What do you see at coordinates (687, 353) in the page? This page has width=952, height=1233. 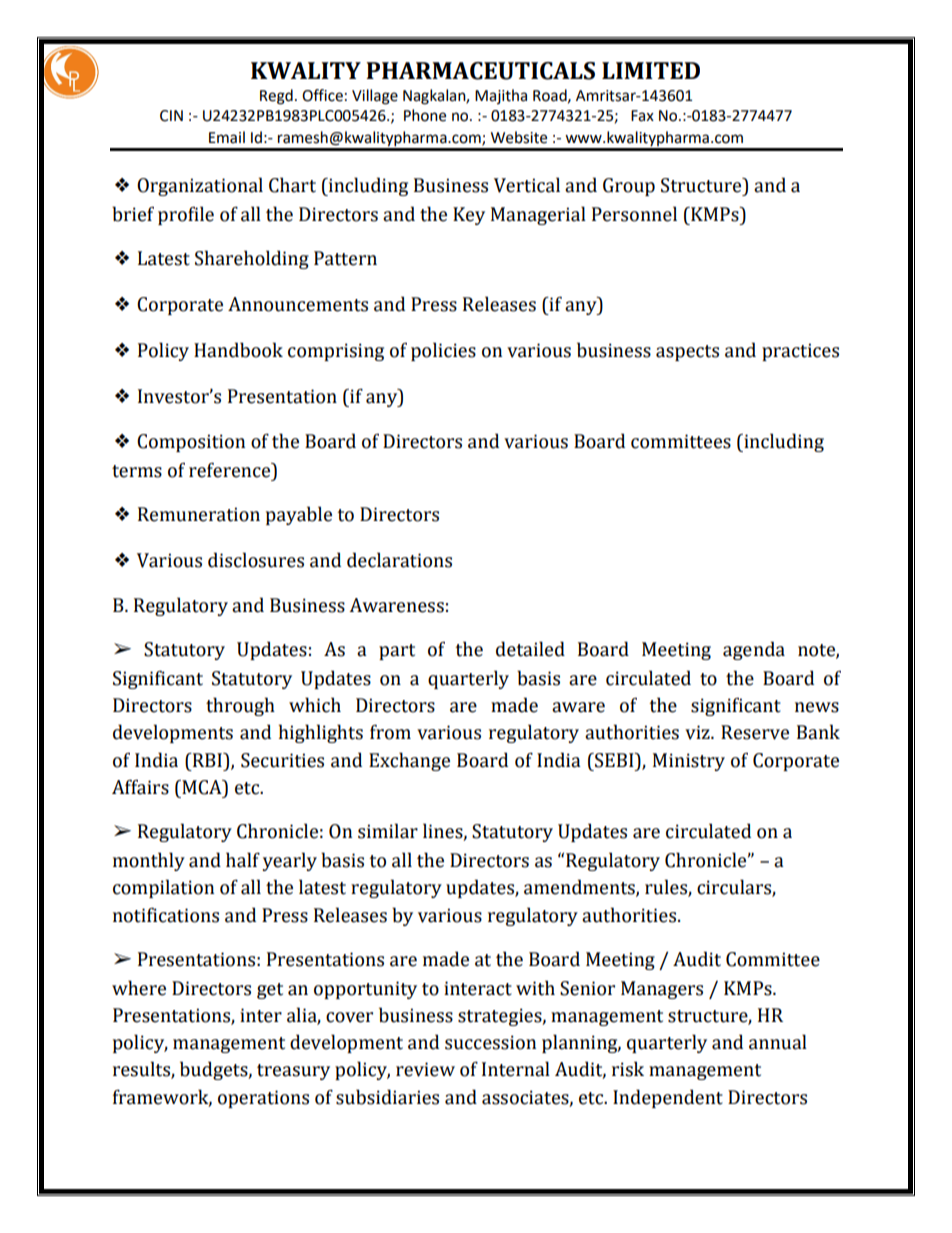 I see `aspects` at bounding box center [687, 353].
